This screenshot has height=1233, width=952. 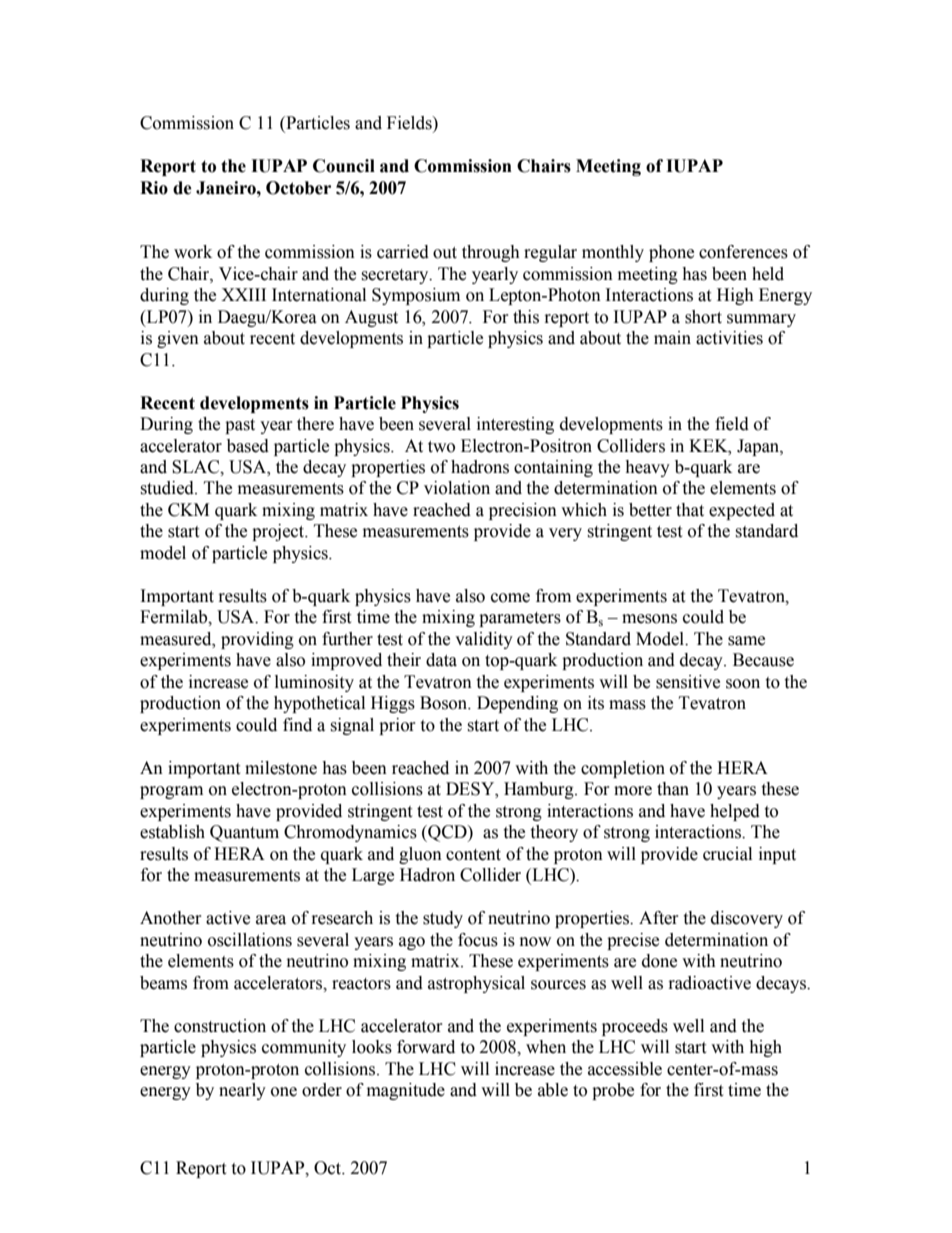 I want to click on activities, so click(x=729, y=338).
